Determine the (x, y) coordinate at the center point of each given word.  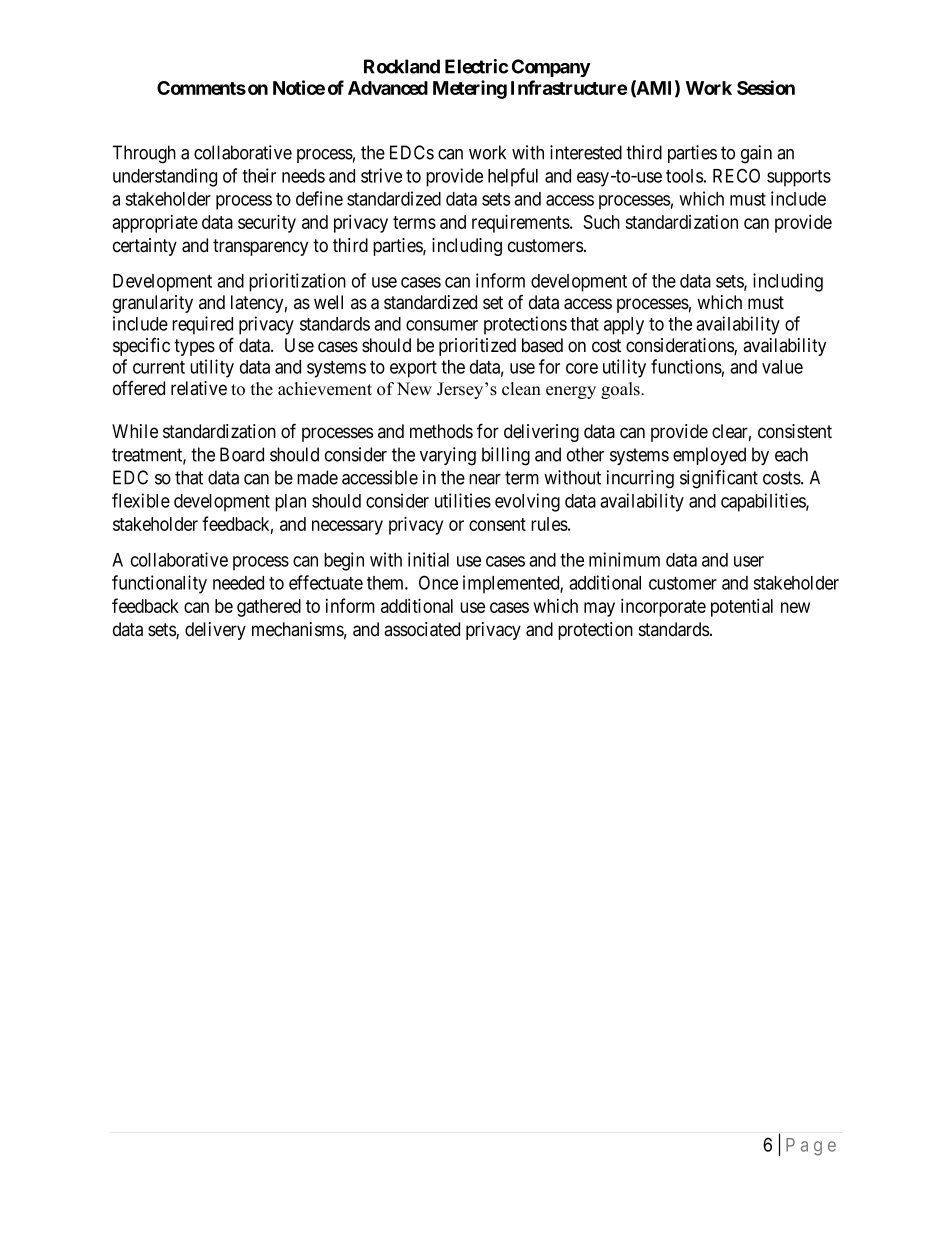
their (259, 175)
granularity (153, 304)
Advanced (388, 88)
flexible (141, 500)
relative (199, 388)
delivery (215, 631)
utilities (463, 500)
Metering (470, 89)
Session (766, 87)
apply (624, 326)
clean (521, 389)
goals (621, 390)
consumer (442, 325)
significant (719, 479)
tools (684, 176)
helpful (513, 177)
